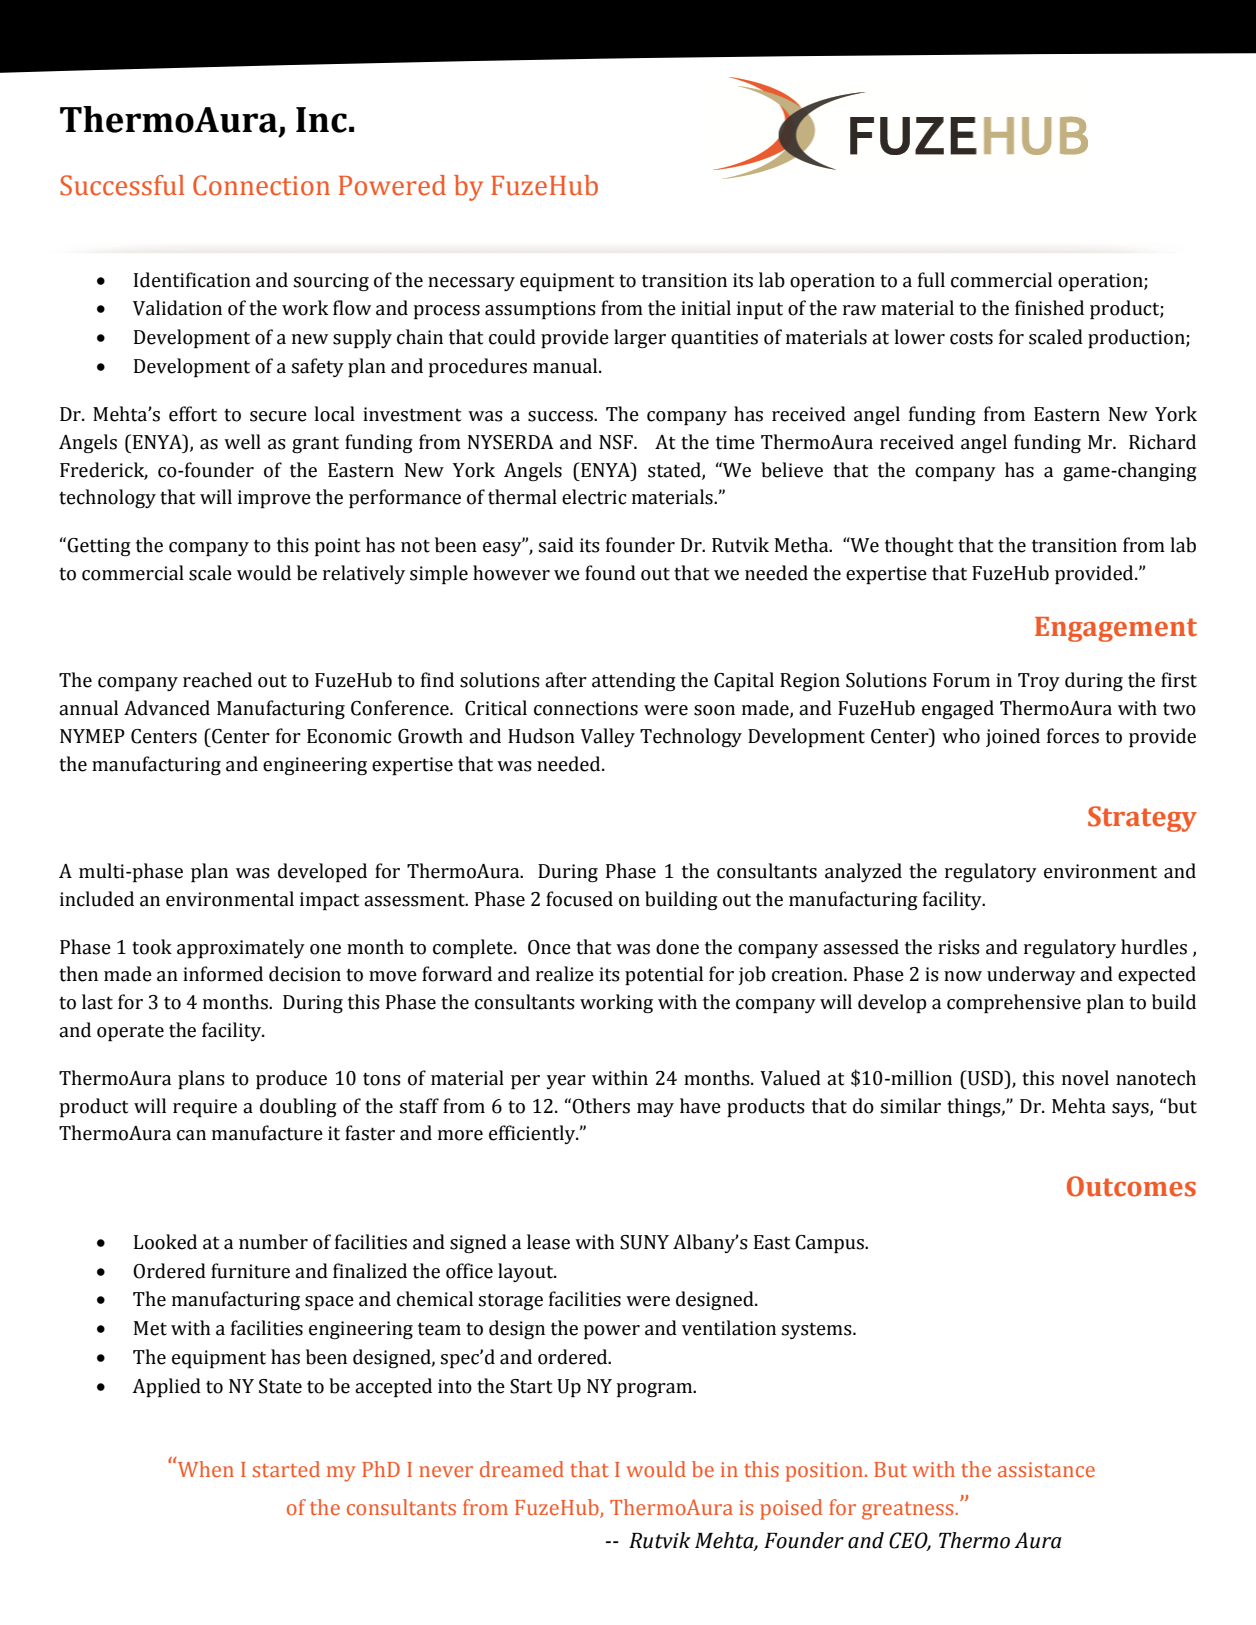 The height and width of the image is (1625, 1256). Describe the element at coordinates (522, 1469) in the image. I see `dreamed` at that location.
